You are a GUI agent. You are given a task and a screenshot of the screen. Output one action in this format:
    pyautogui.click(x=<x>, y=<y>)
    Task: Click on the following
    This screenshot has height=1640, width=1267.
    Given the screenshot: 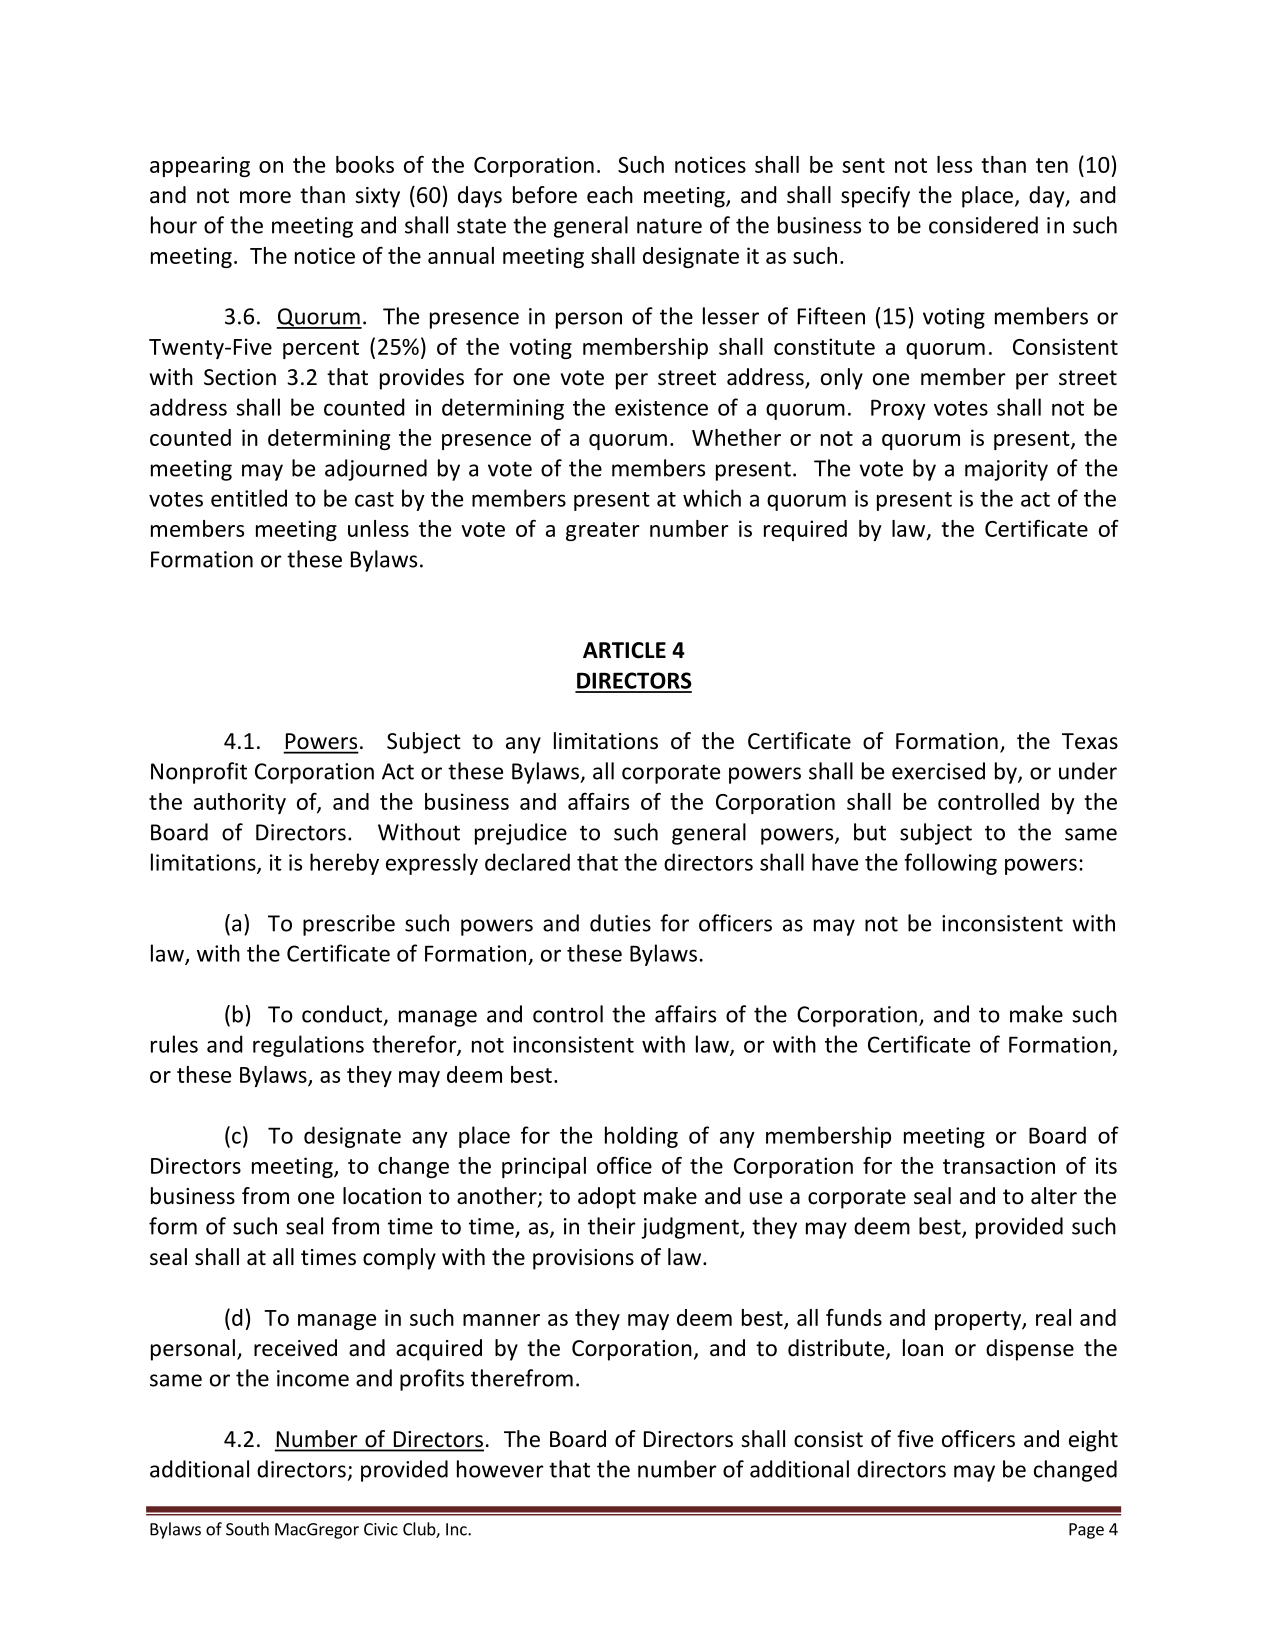 What is the action you would take?
    pyautogui.click(x=950, y=864)
